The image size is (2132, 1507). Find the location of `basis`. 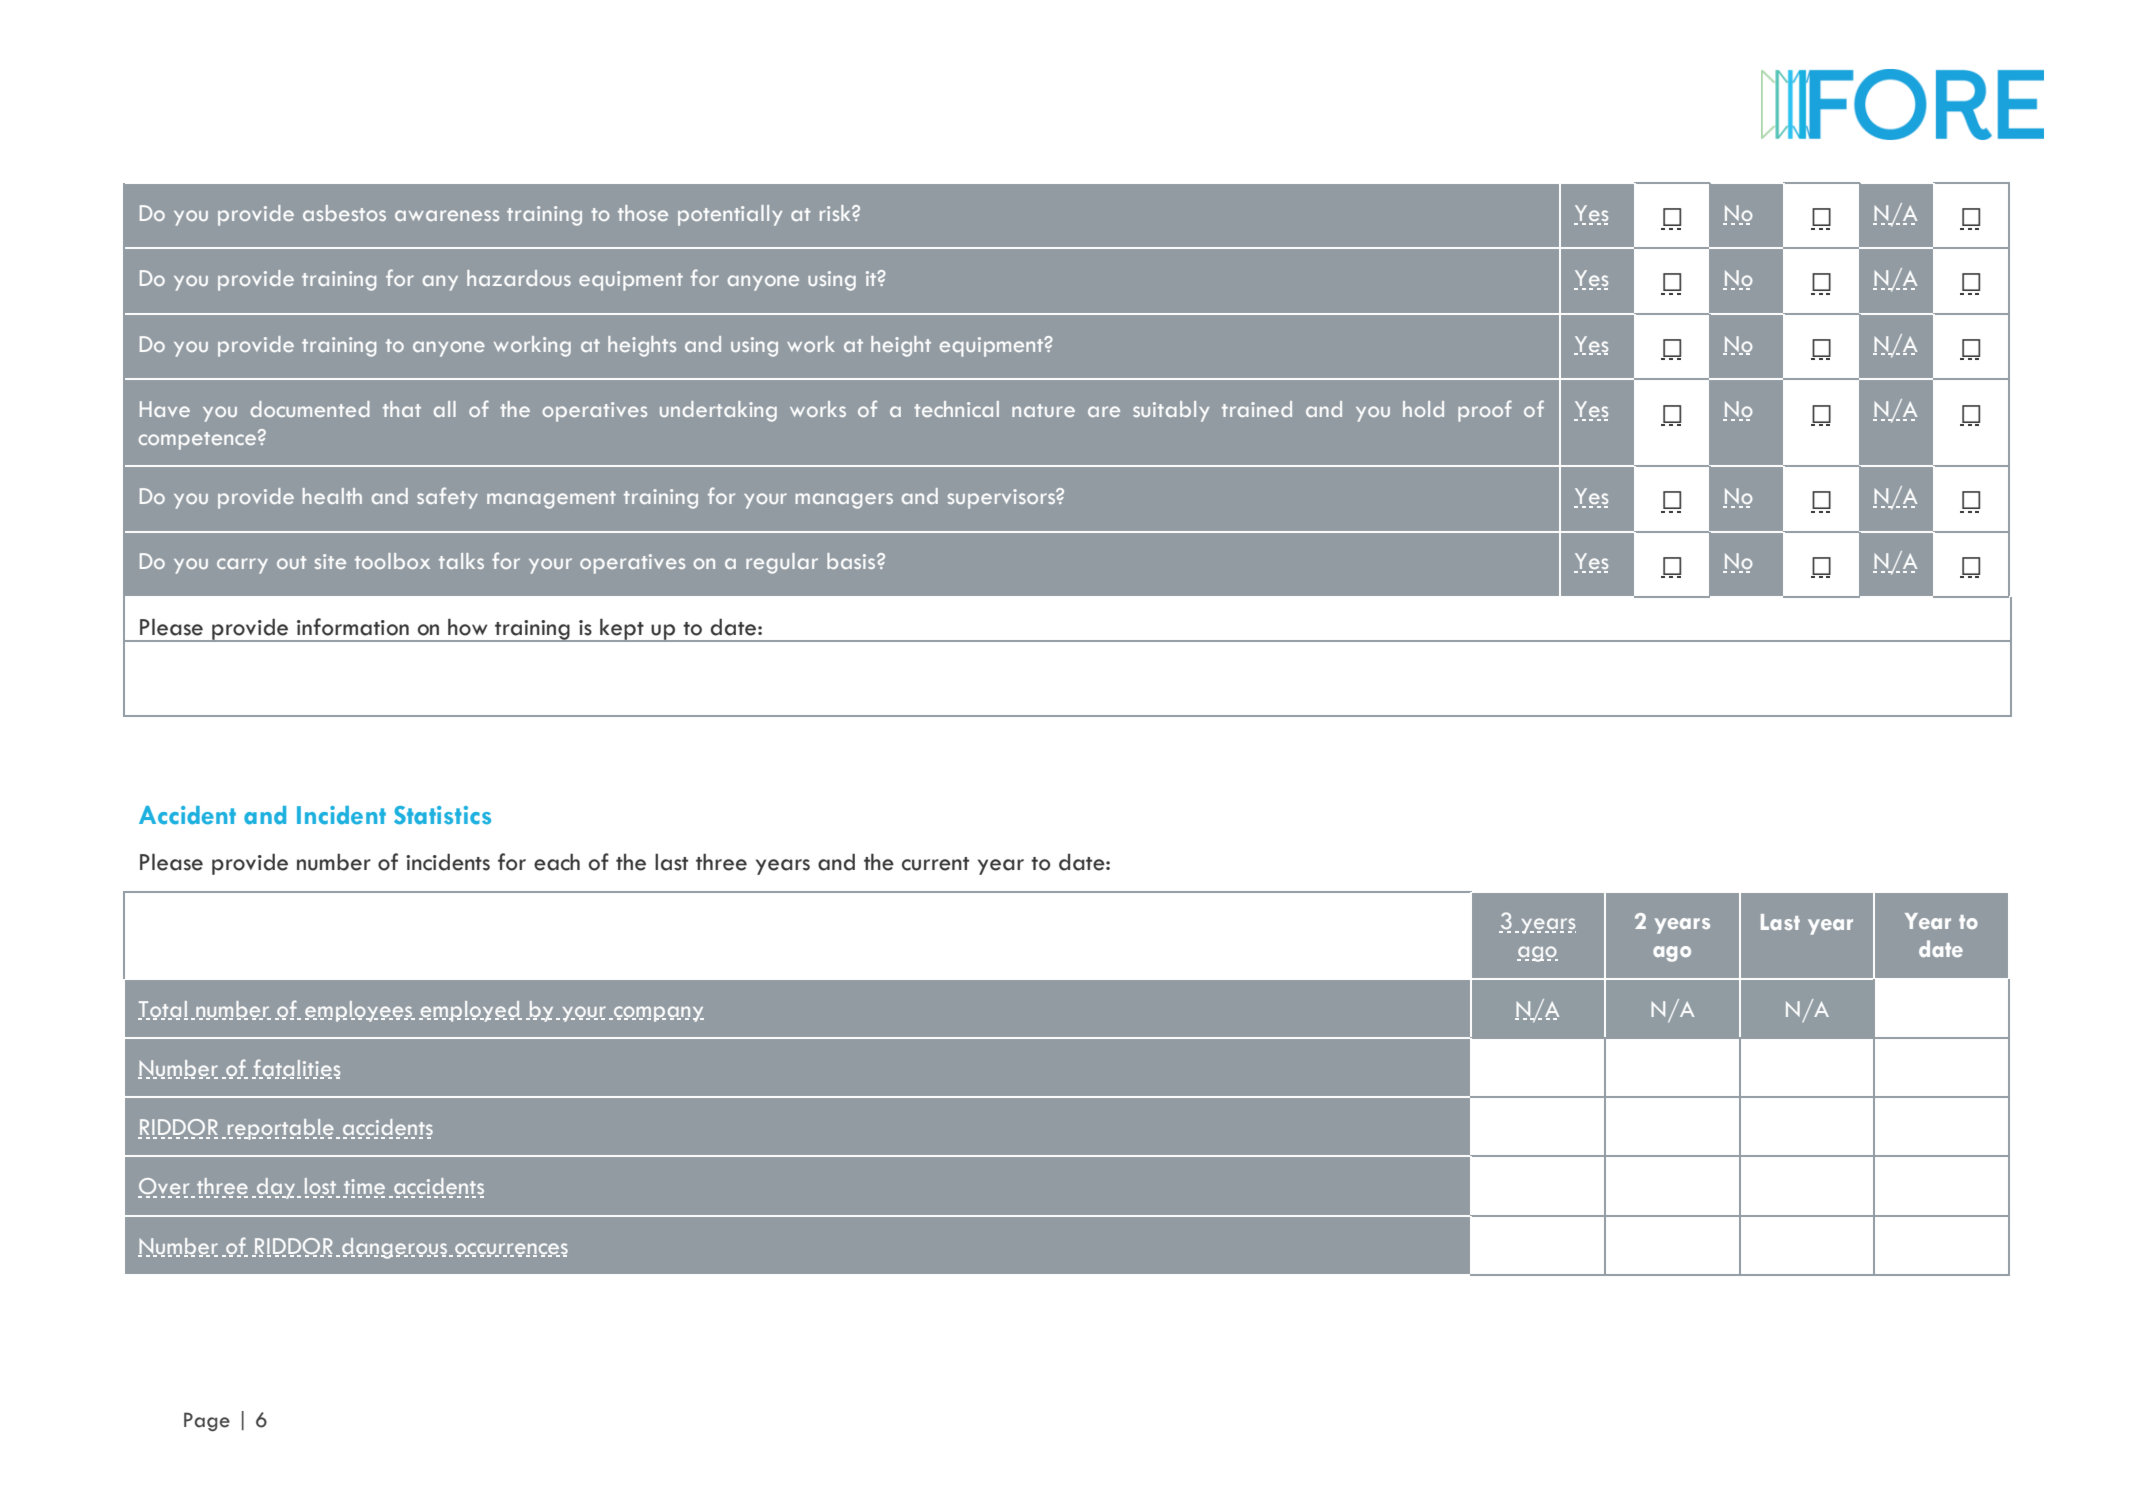

basis is located at coordinates (852, 561).
